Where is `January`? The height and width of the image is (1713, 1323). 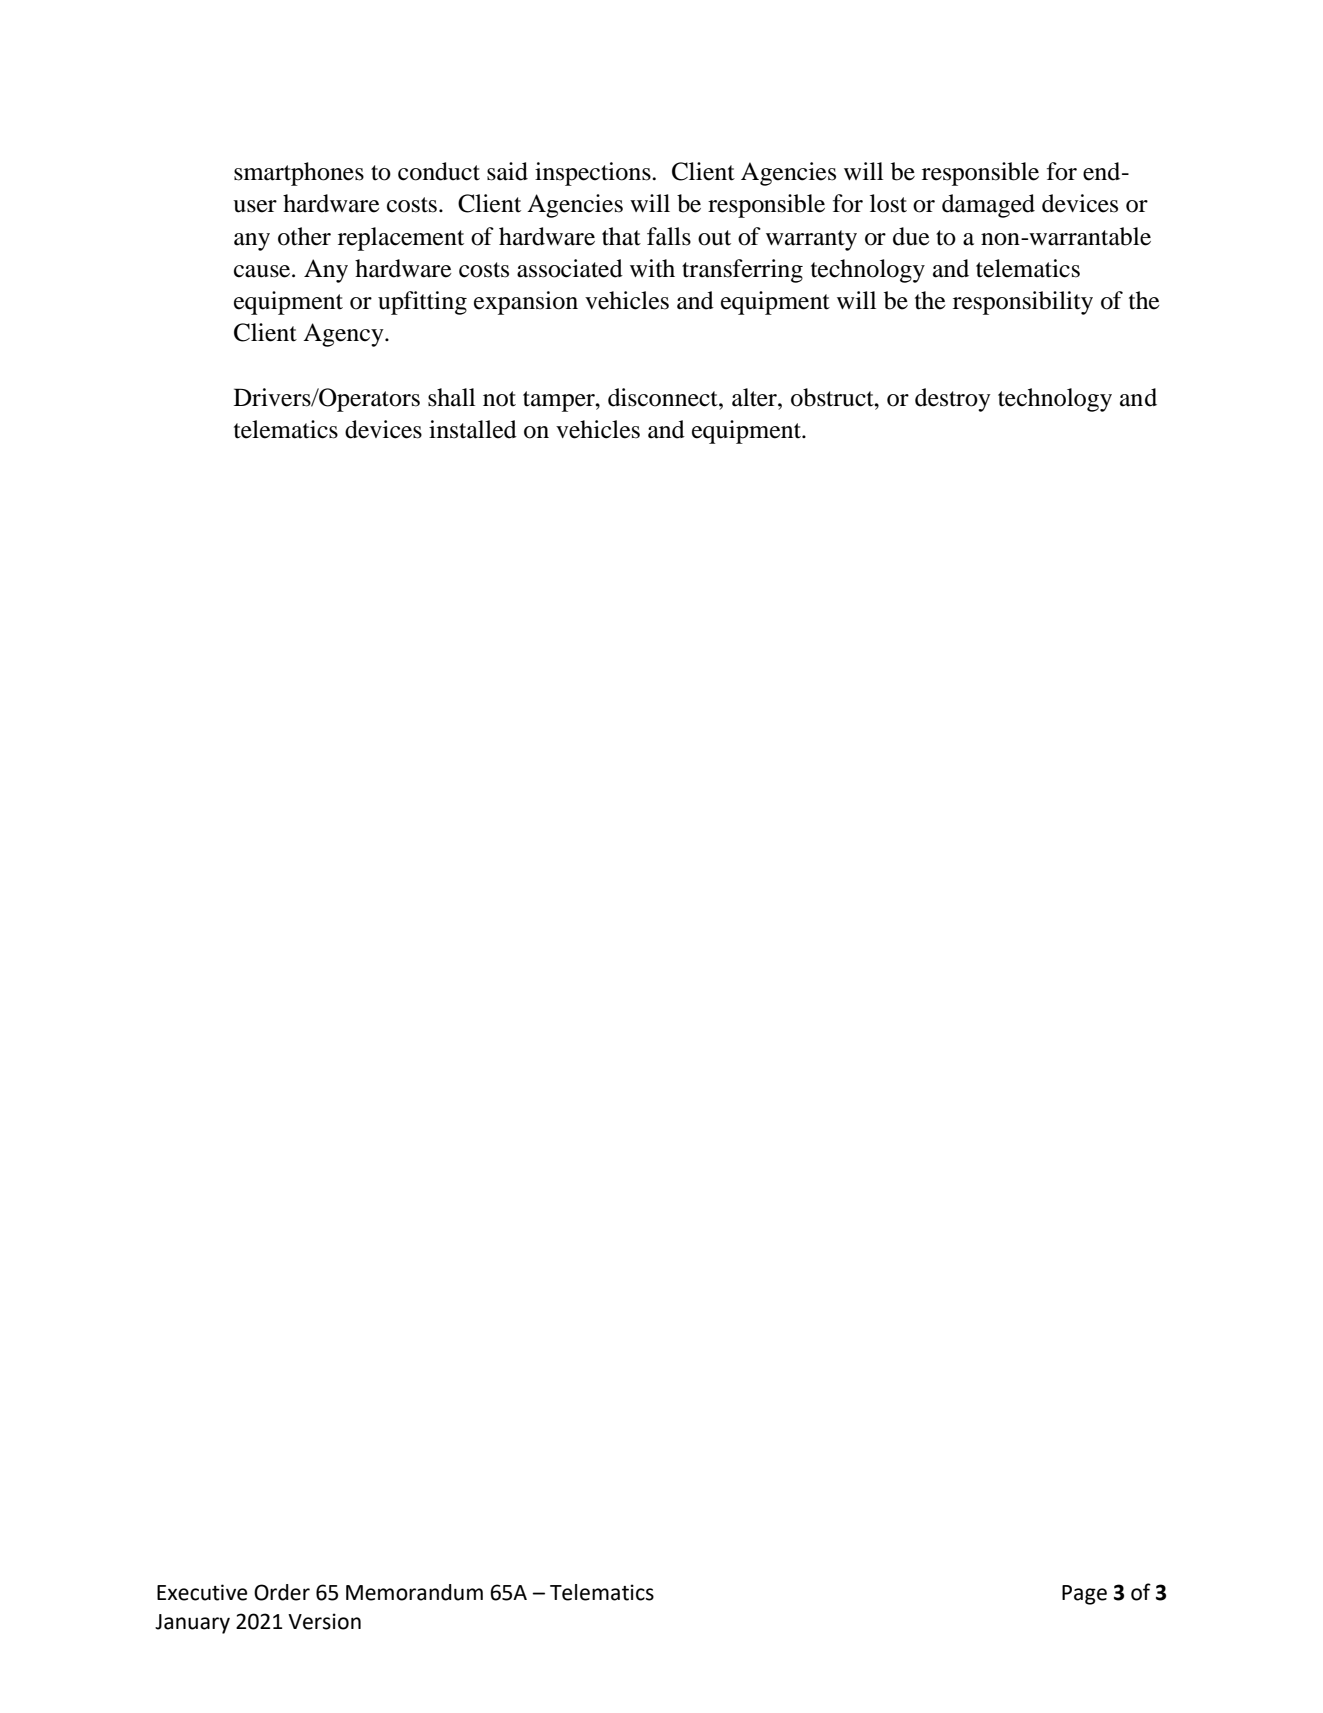 January is located at coordinates (192, 1624).
